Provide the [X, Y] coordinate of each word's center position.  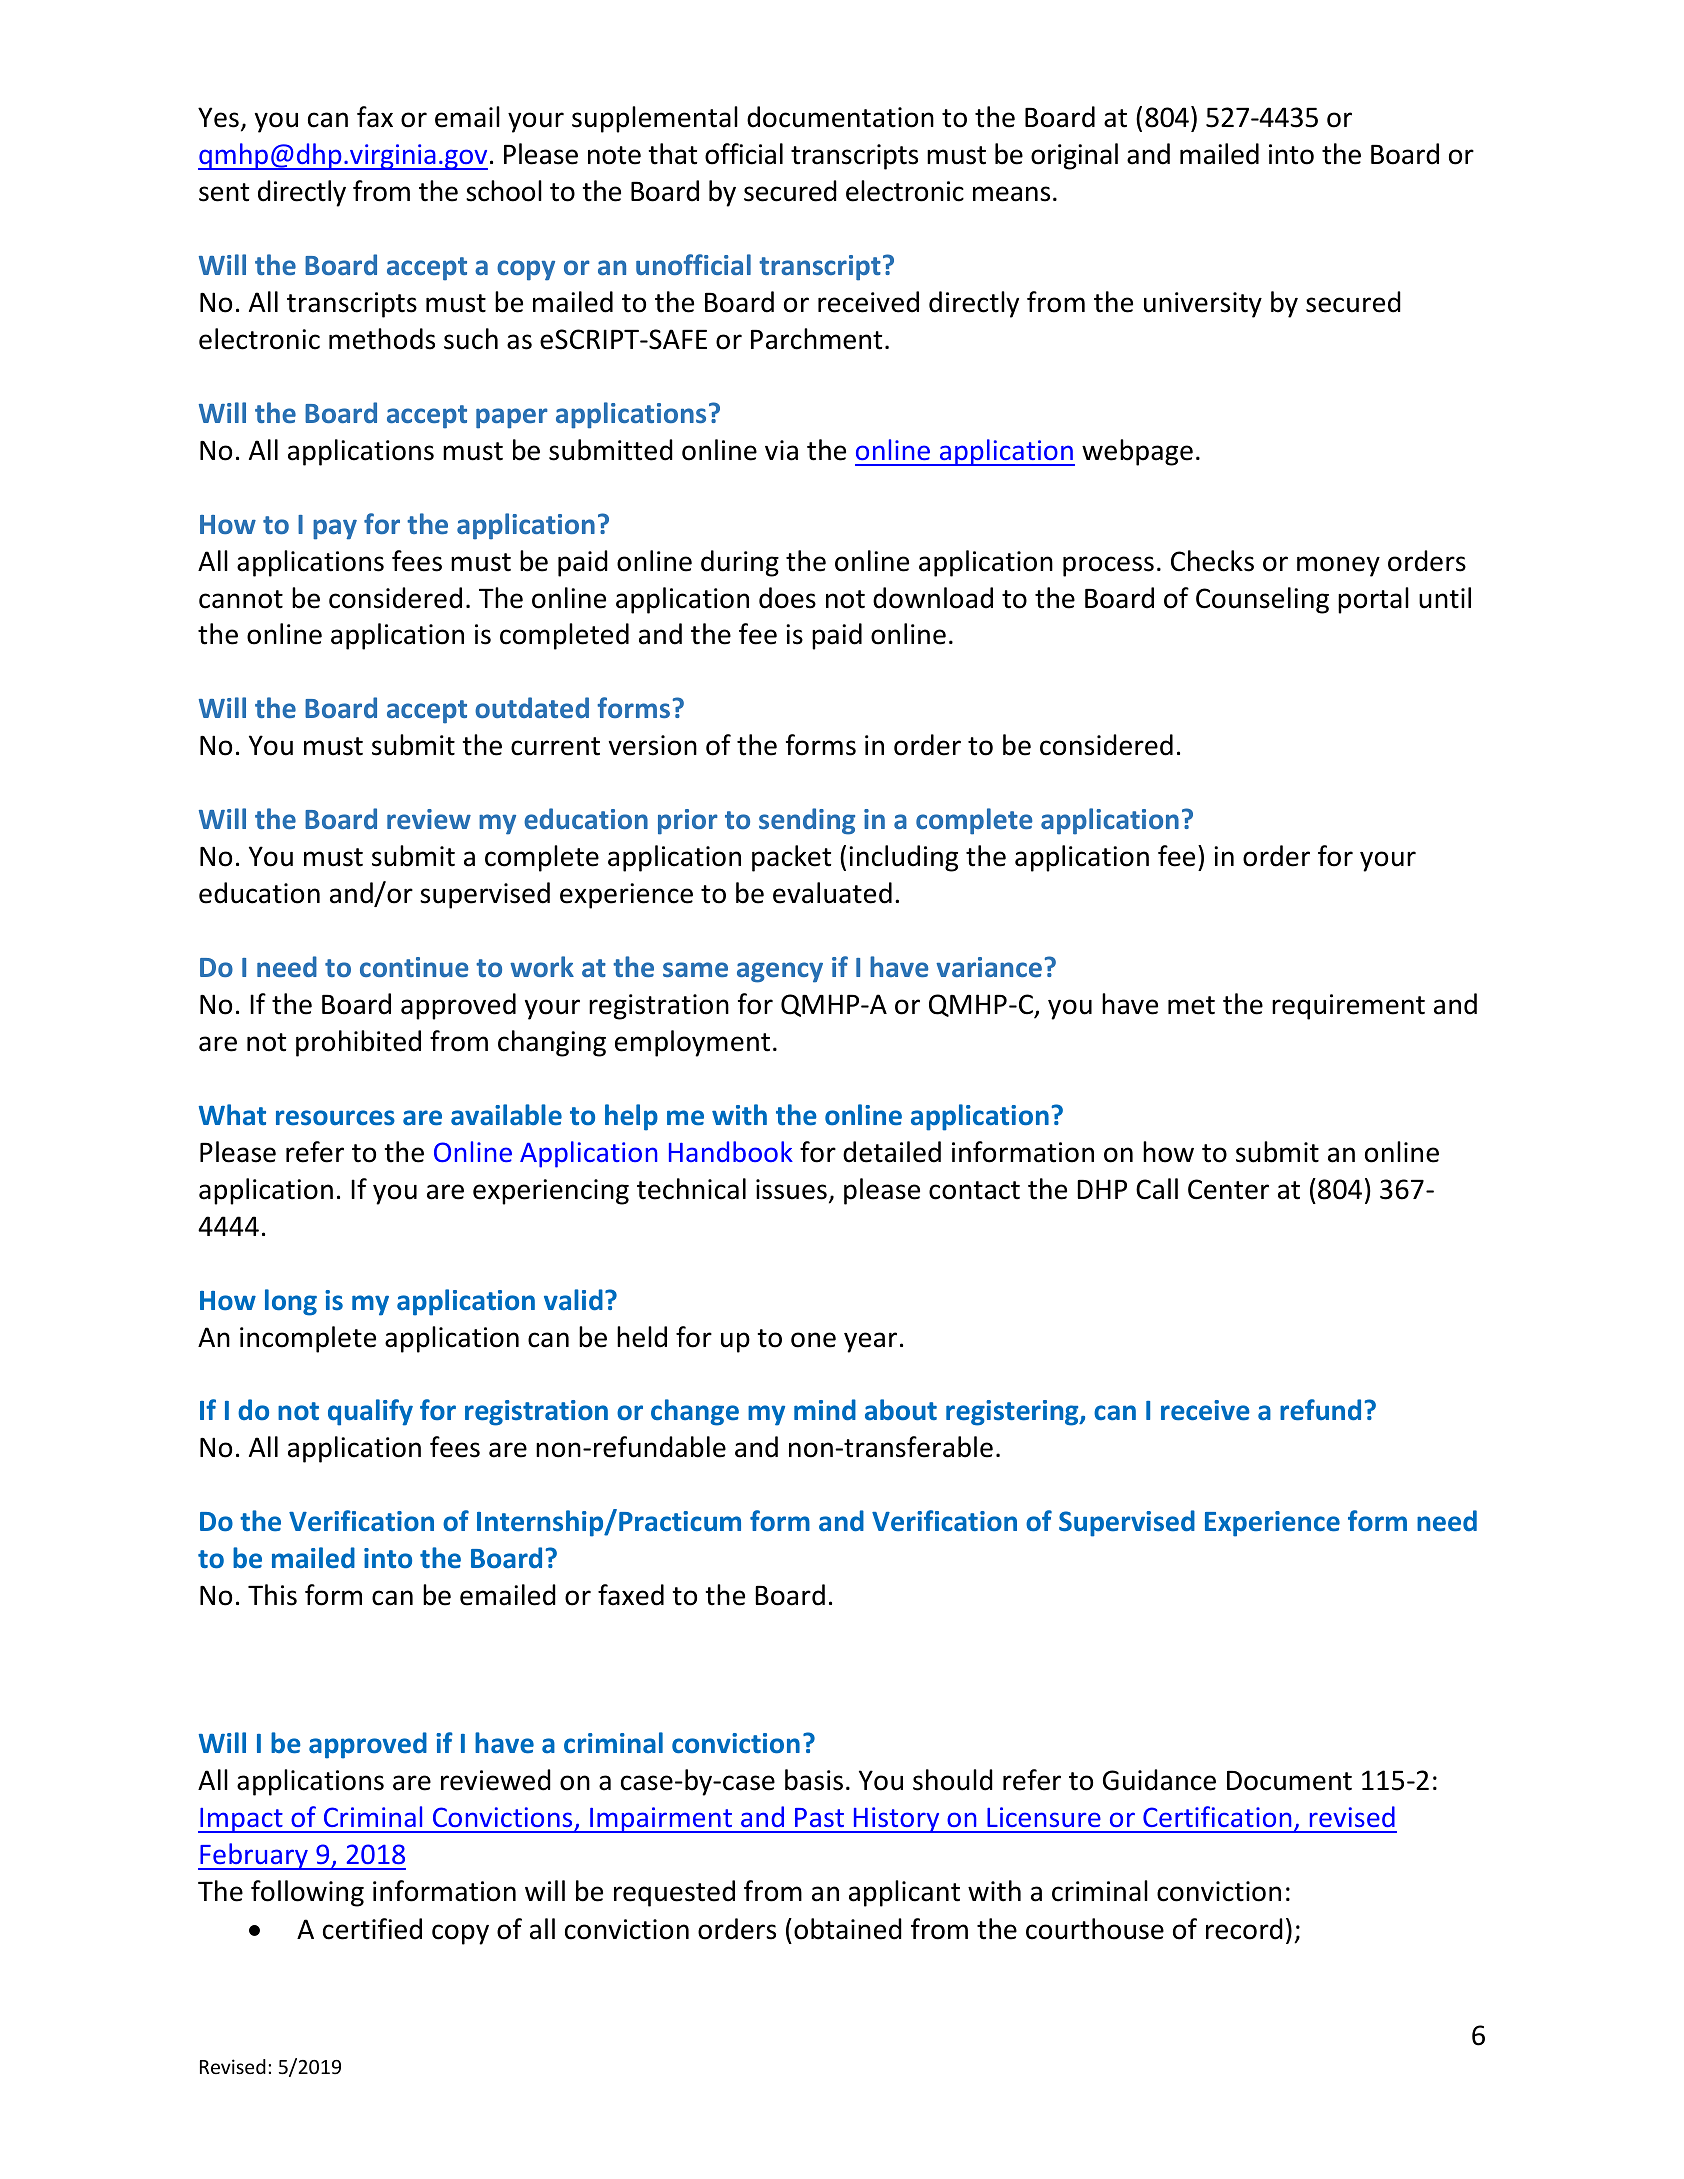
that [672, 154]
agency [780, 972]
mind [825, 1410]
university [1203, 305]
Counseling [1262, 600]
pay [335, 529]
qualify [370, 1412]
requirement [1348, 1007]
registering [1013, 1413]
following [307, 1893]
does [787, 598]
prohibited [358, 1043]
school [504, 191]
